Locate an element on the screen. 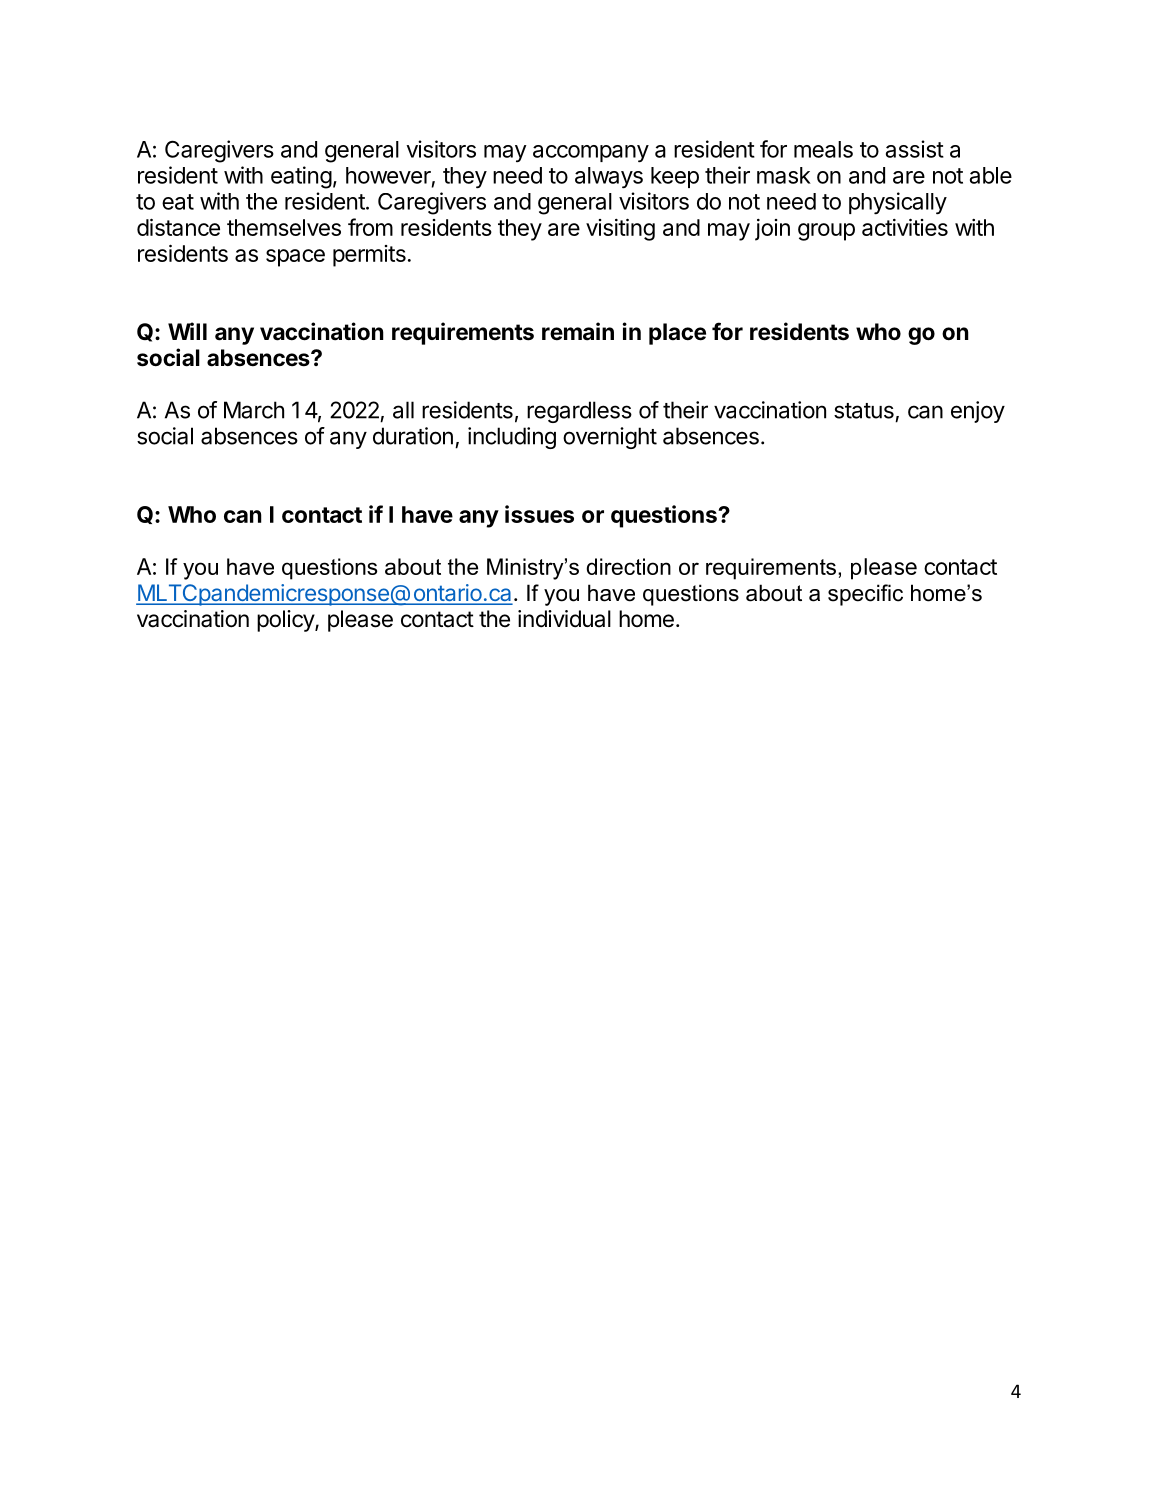 This screenshot has height=1497, width=1157. assist is located at coordinates (915, 149).
